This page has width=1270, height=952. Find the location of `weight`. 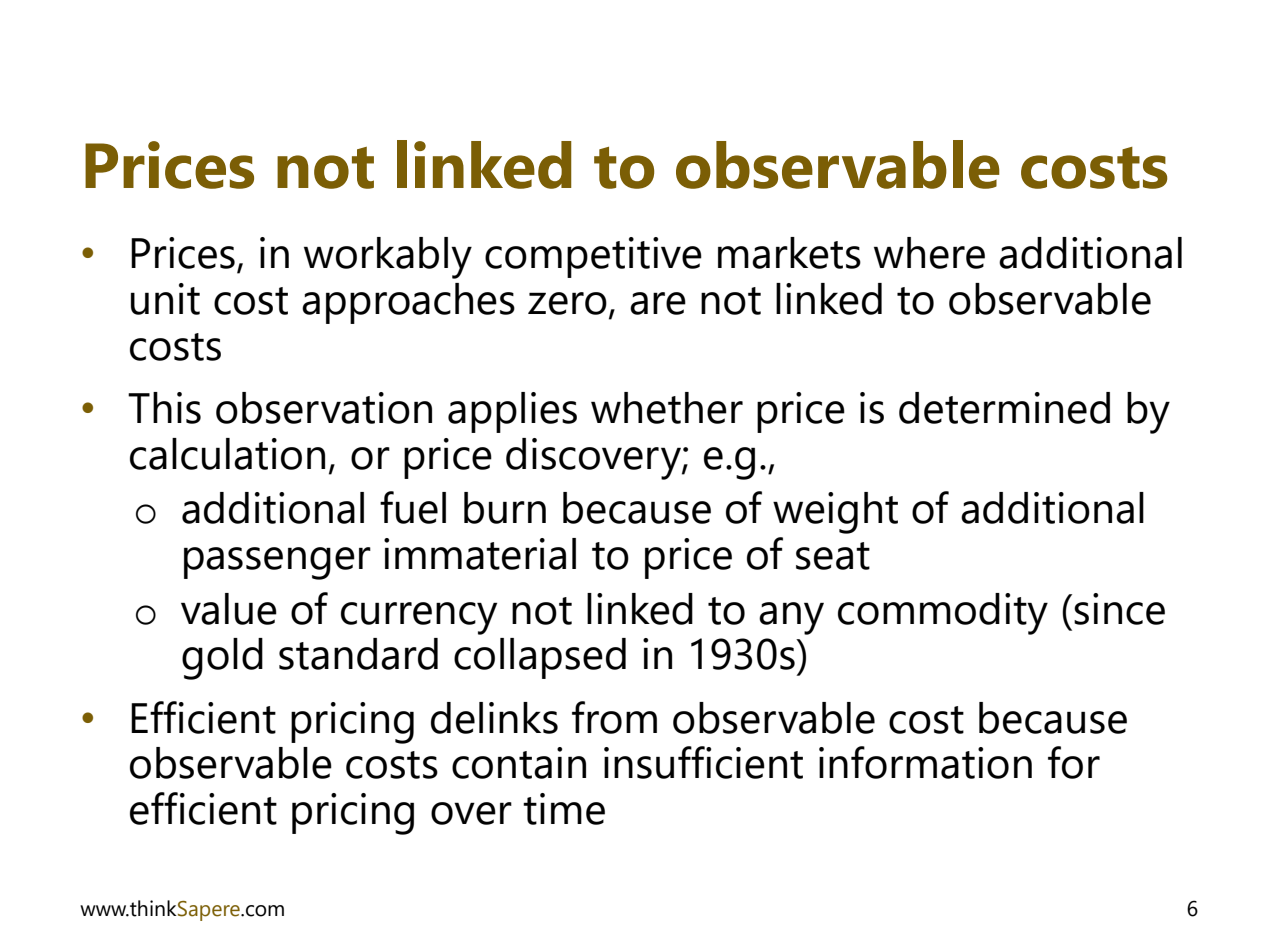

weight is located at coordinates (835, 513).
